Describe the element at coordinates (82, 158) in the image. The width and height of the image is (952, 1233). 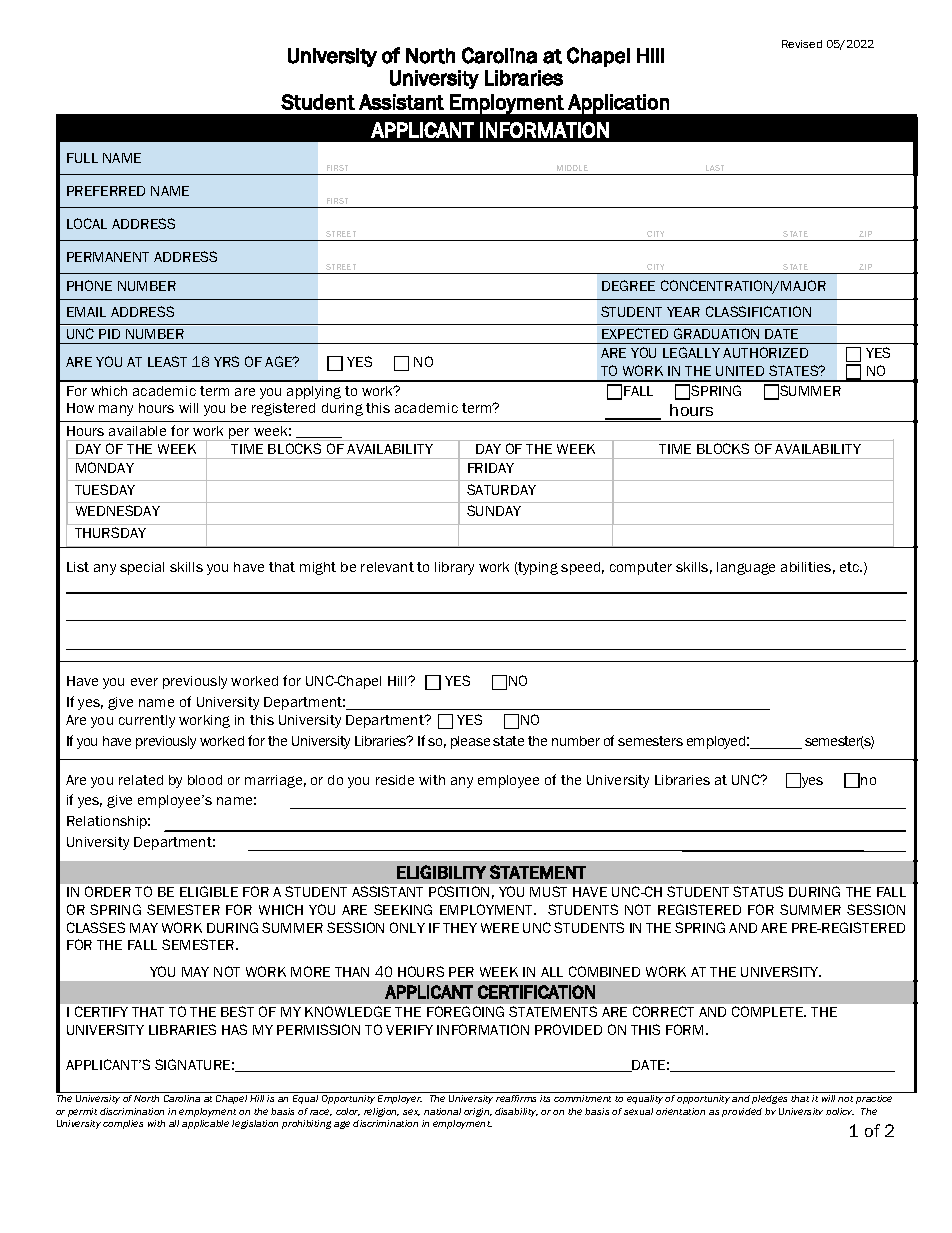
I see `FULL` at that location.
